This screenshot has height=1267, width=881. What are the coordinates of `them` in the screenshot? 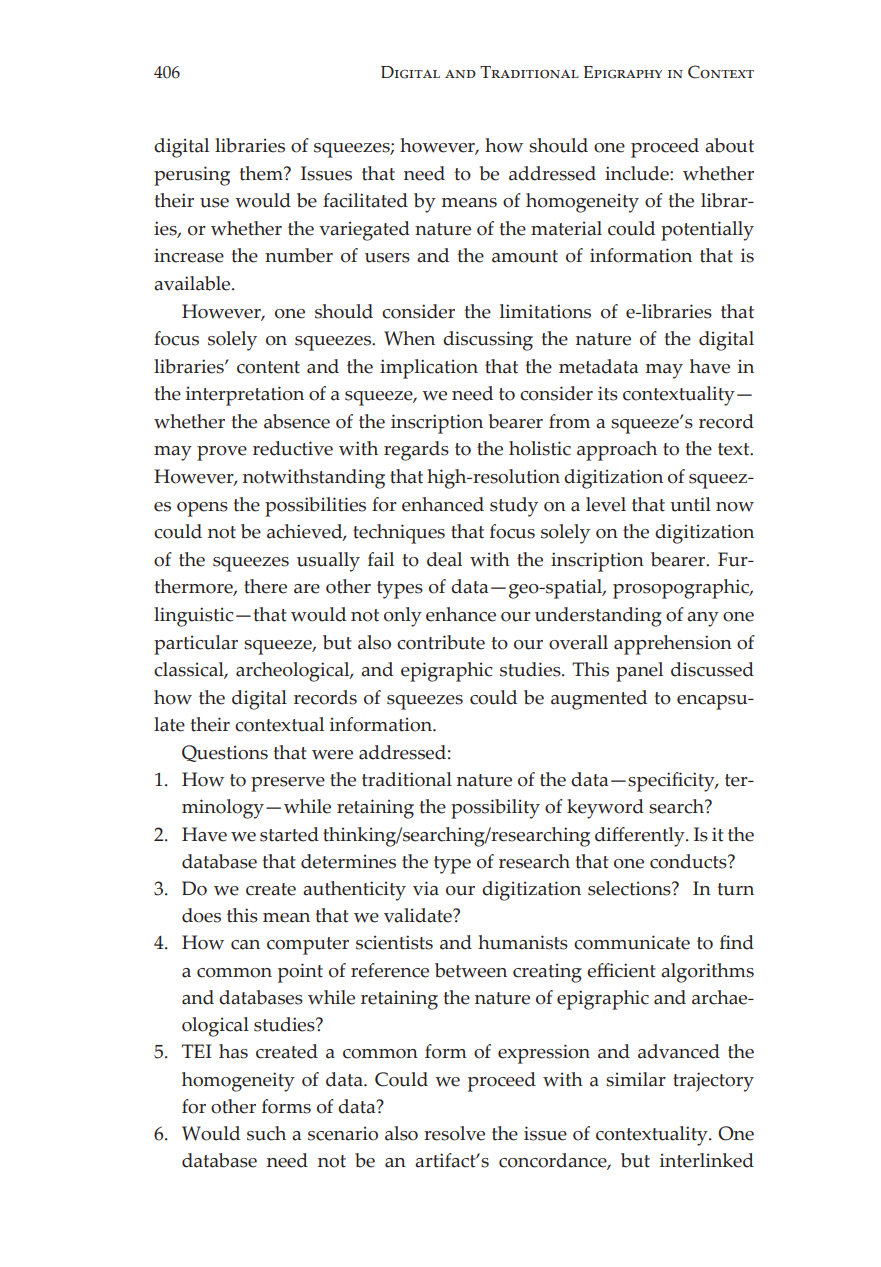 It's located at (262, 173).
